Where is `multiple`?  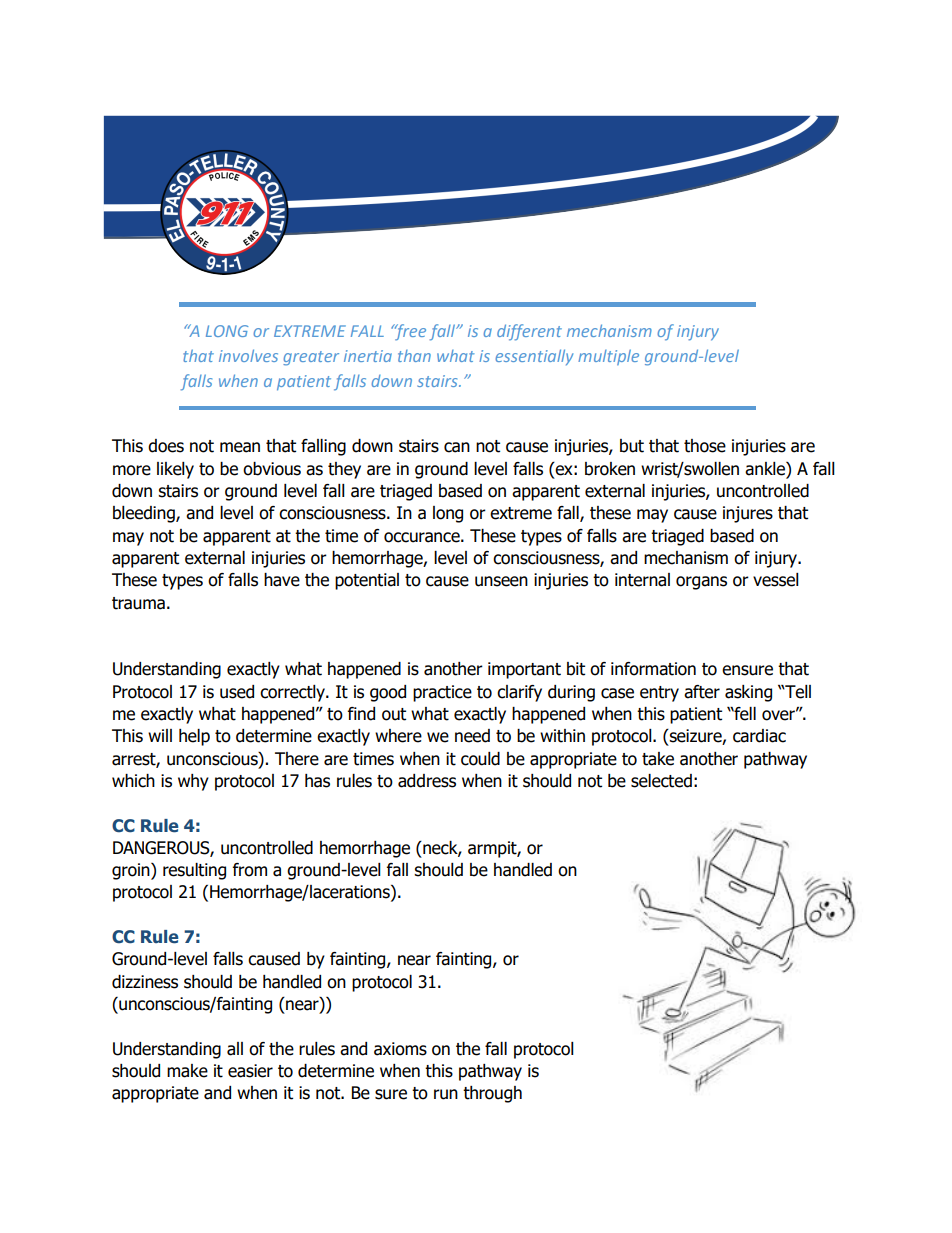
multiple is located at coordinates (608, 357).
